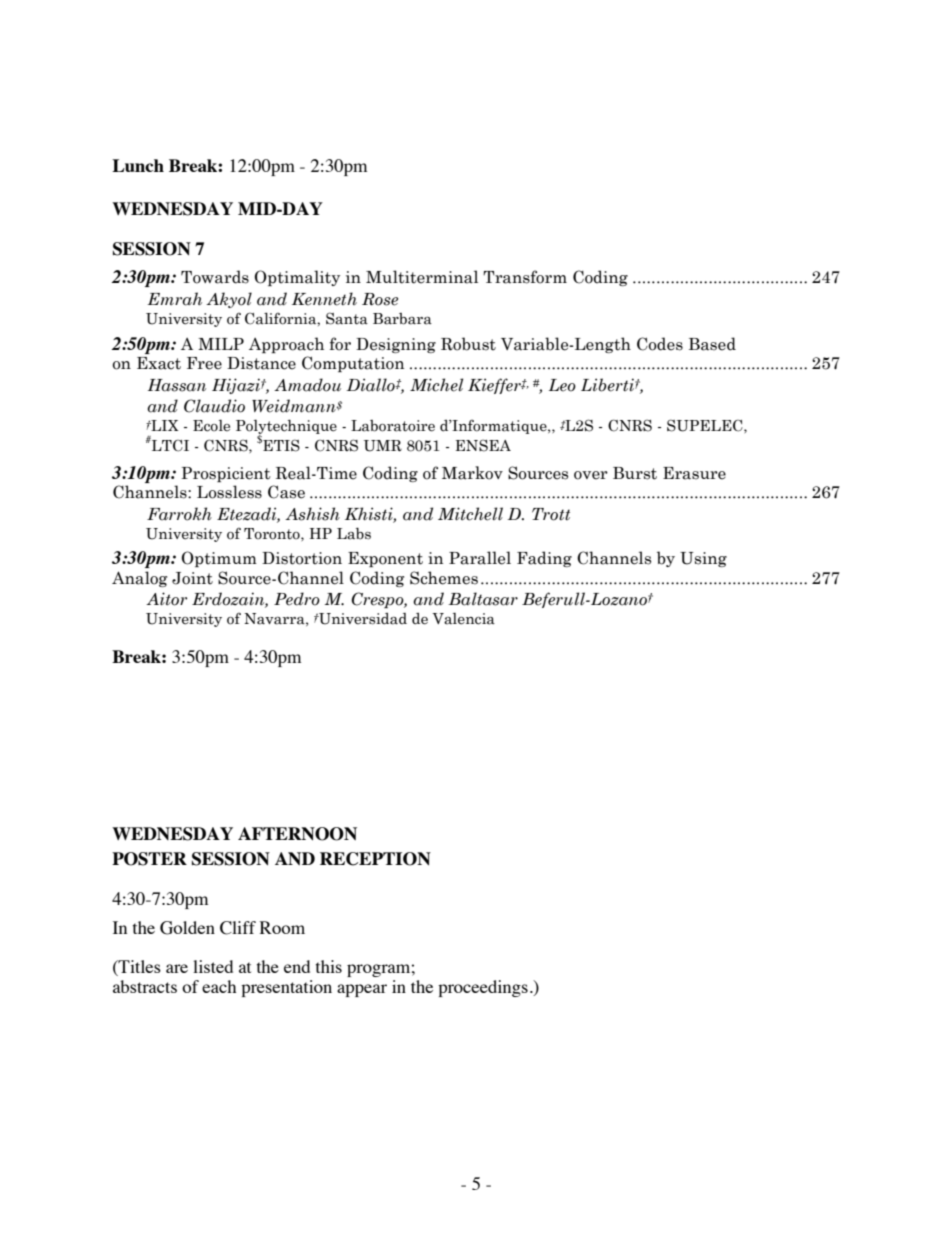 This screenshot has width=952, height=1233. I want to click on Burst, so click(635, 473).
